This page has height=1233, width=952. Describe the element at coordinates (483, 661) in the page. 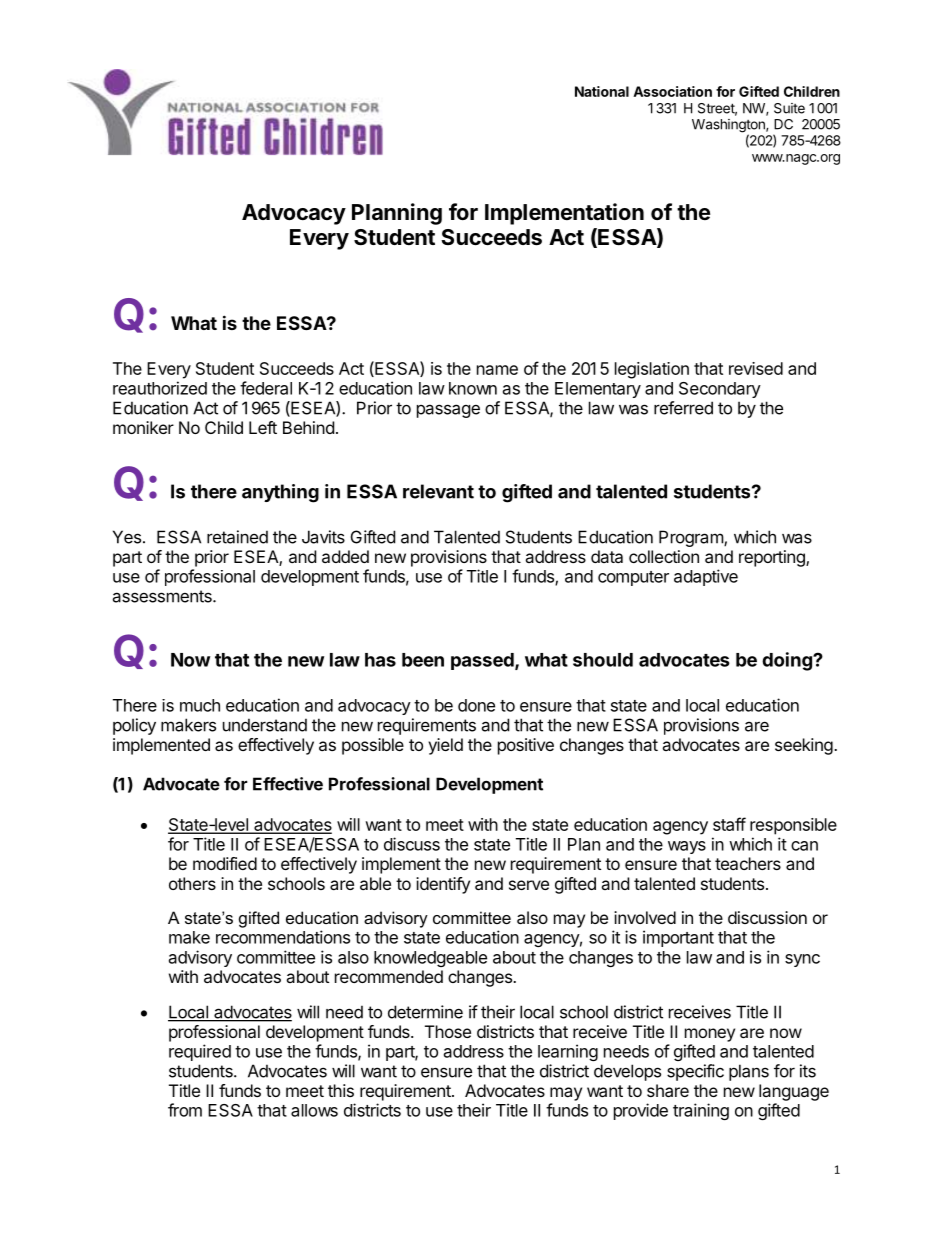

I see `passed` at that location.
